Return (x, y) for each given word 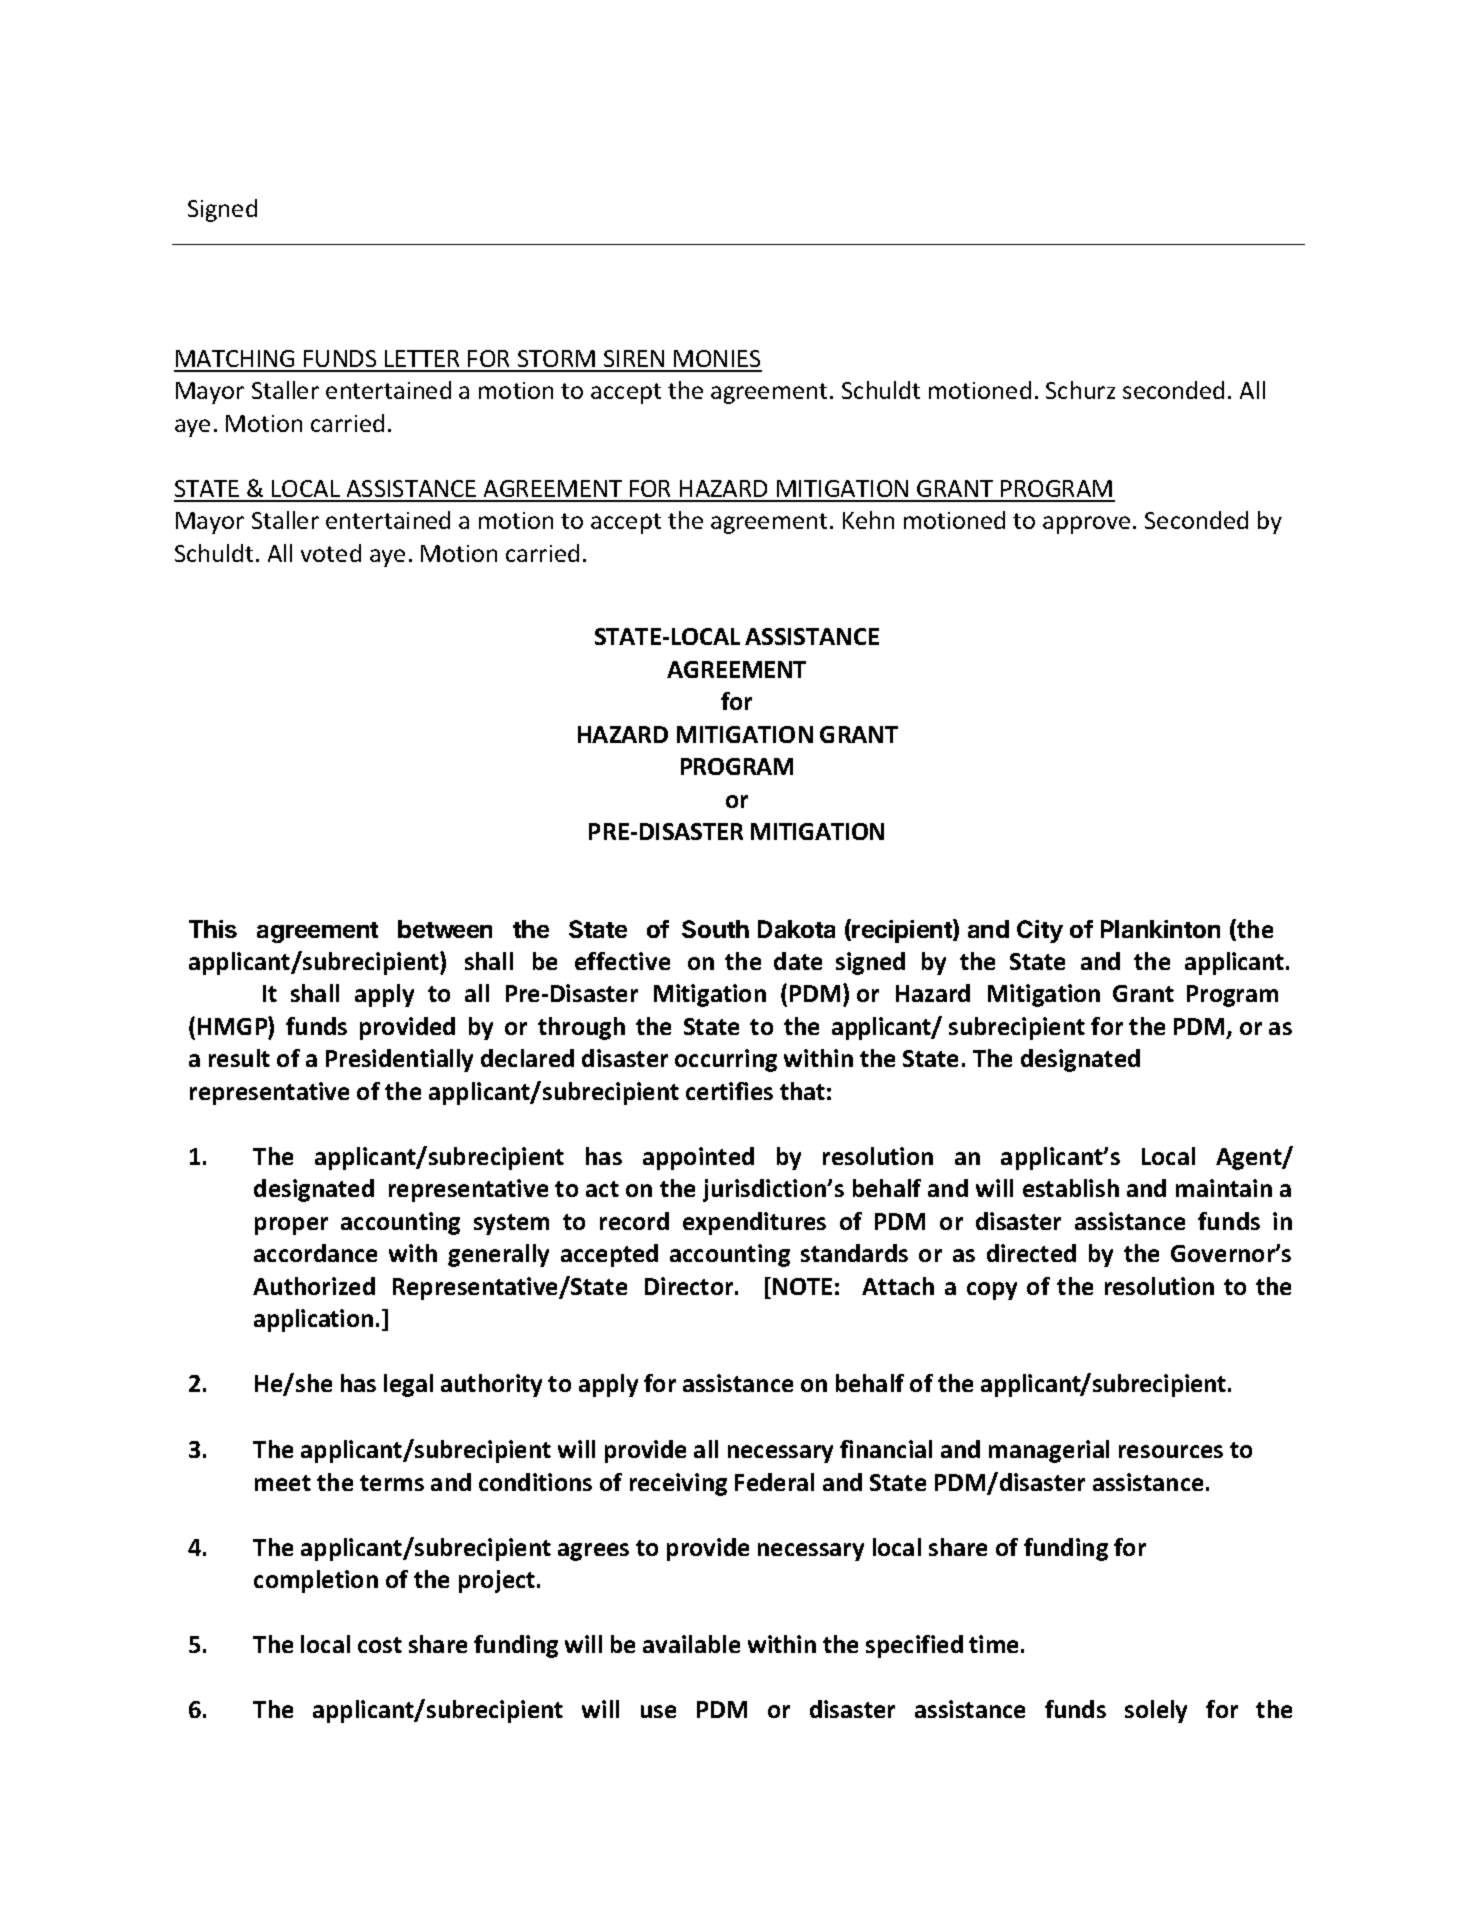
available (691, 1644)
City (1040, 931)
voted (331, 553)
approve (1086, 525)
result (239, 1058)
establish (1071, 1188)
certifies (729, 1091)
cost (380, 1645)
